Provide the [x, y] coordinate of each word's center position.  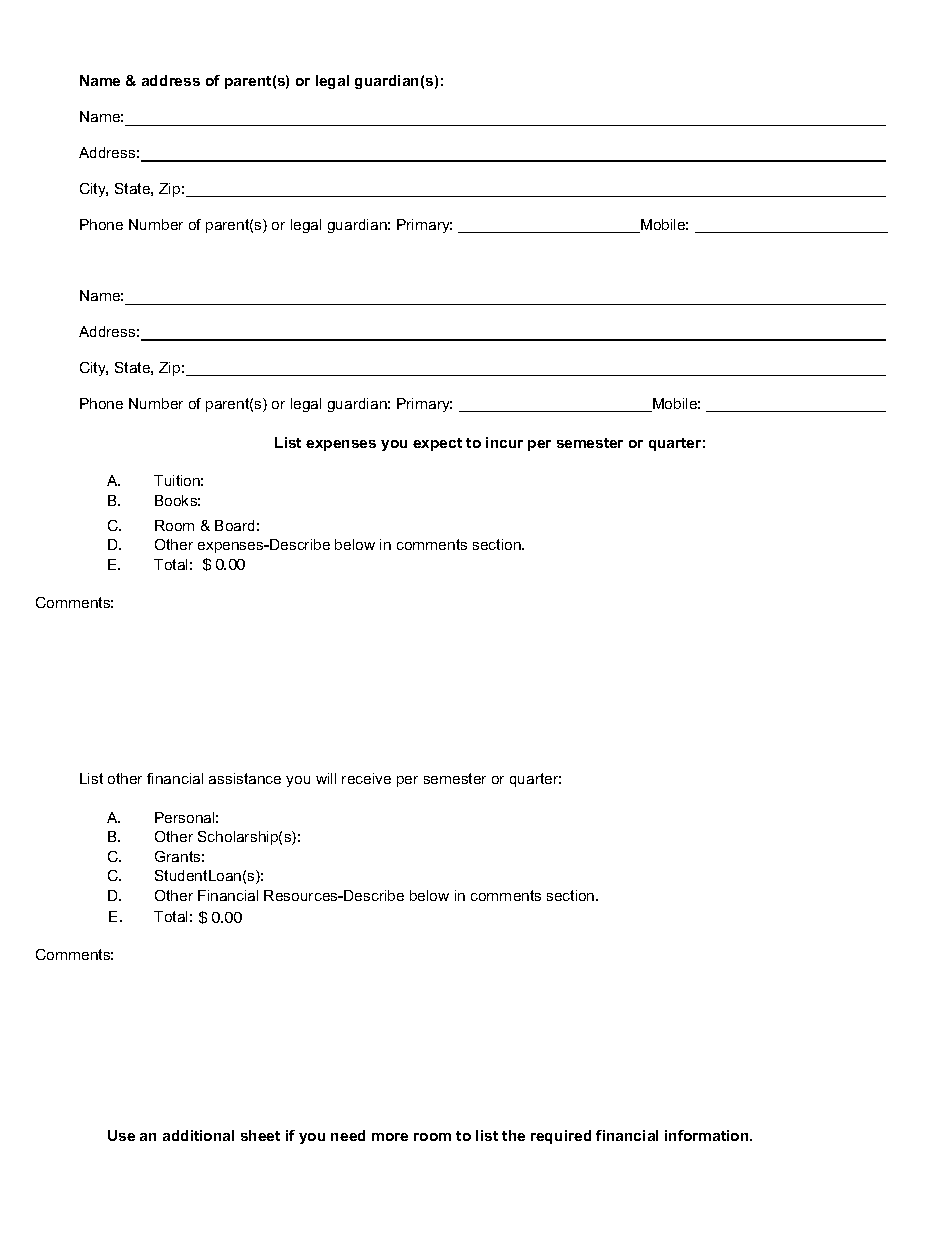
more [390, 1137]
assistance [245, 778]
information [708, 1135]
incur [504, 442]
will [326, 778]
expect [437, 444]
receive [366, 778]
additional [198, 1135]
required [561, 1137]
